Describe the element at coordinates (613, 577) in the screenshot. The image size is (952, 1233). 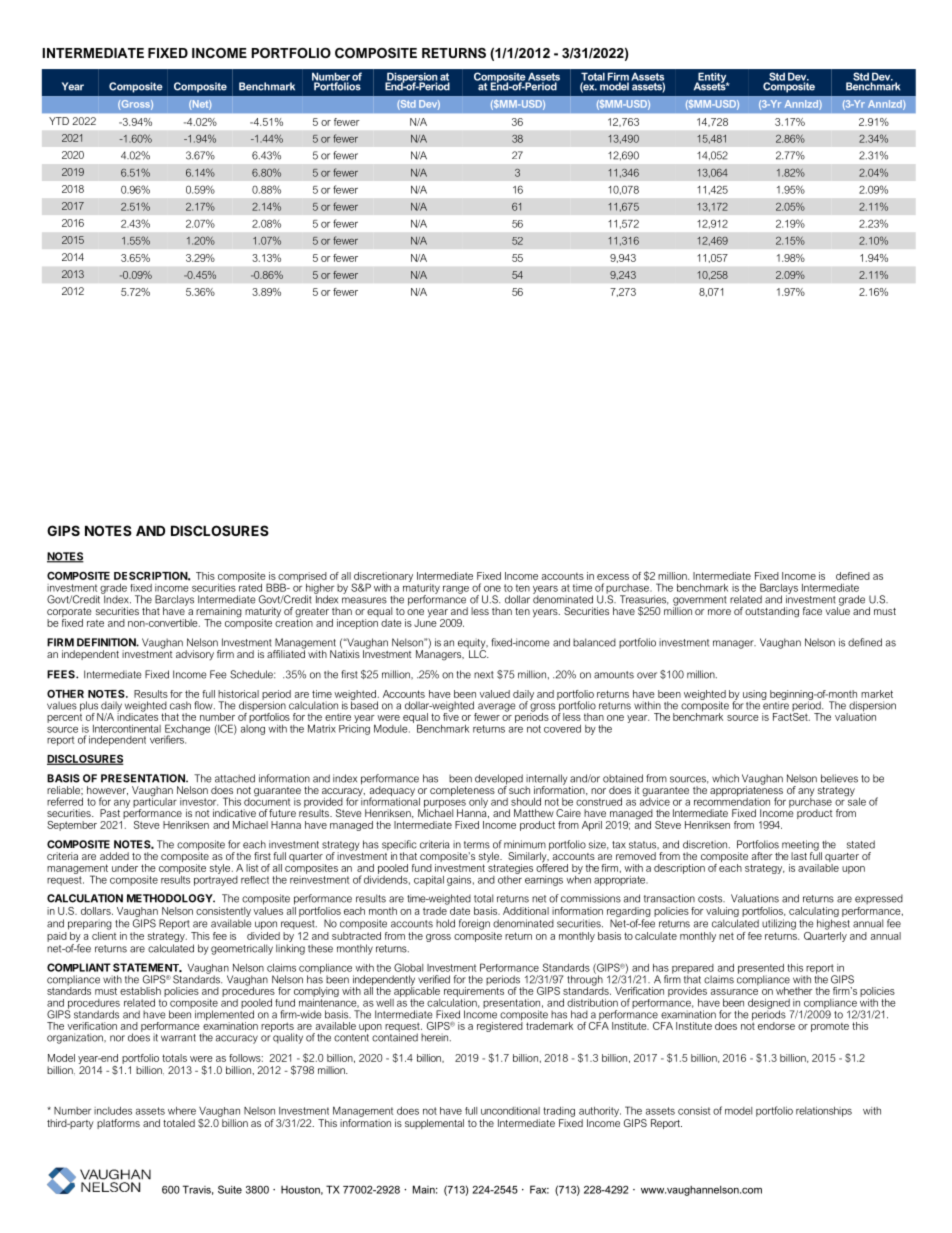
I see `excess` at that location.
